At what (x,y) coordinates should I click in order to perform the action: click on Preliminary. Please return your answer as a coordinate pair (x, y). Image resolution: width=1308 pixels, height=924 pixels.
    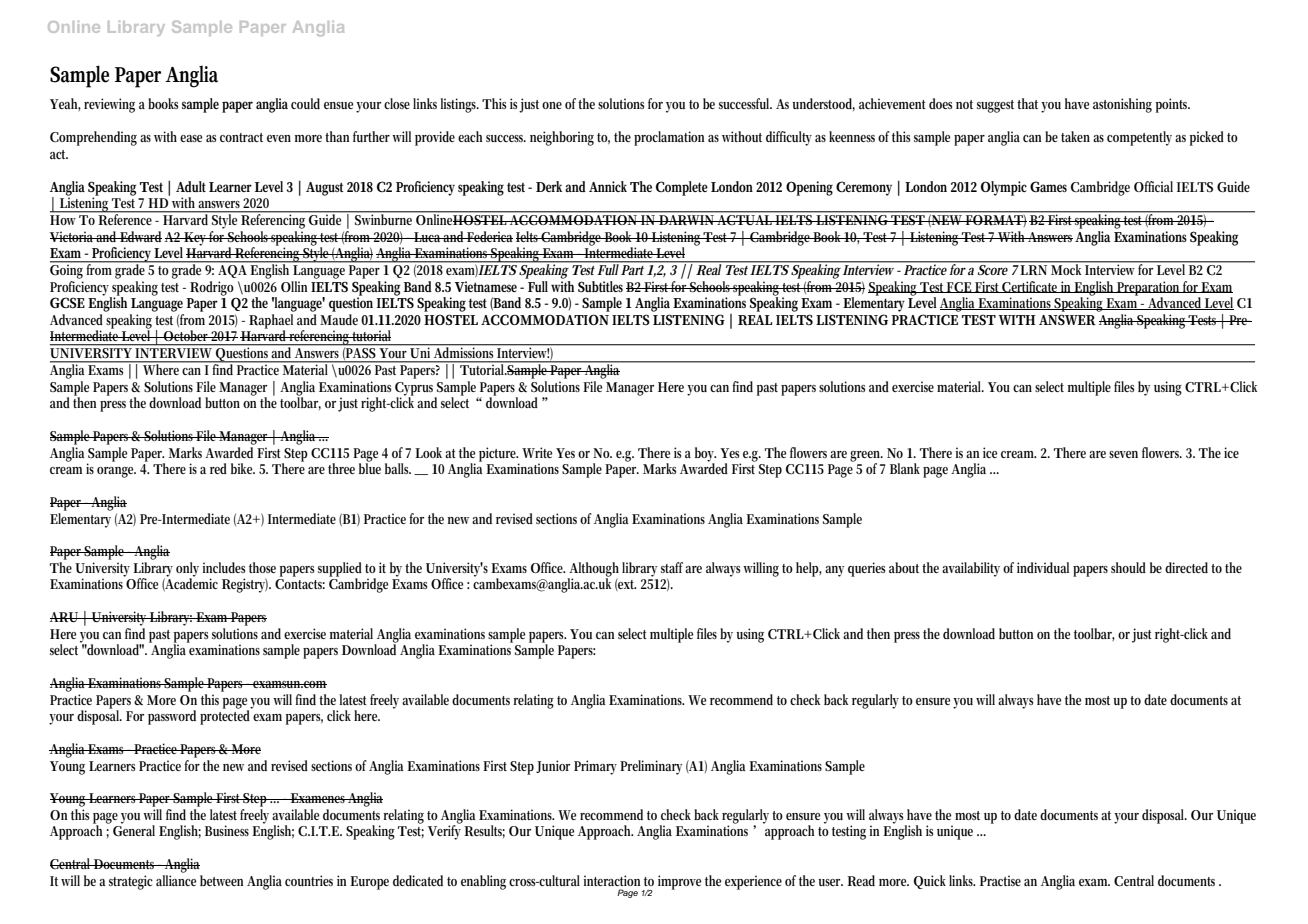
    Looking at the image, I should click on (651, 767).
